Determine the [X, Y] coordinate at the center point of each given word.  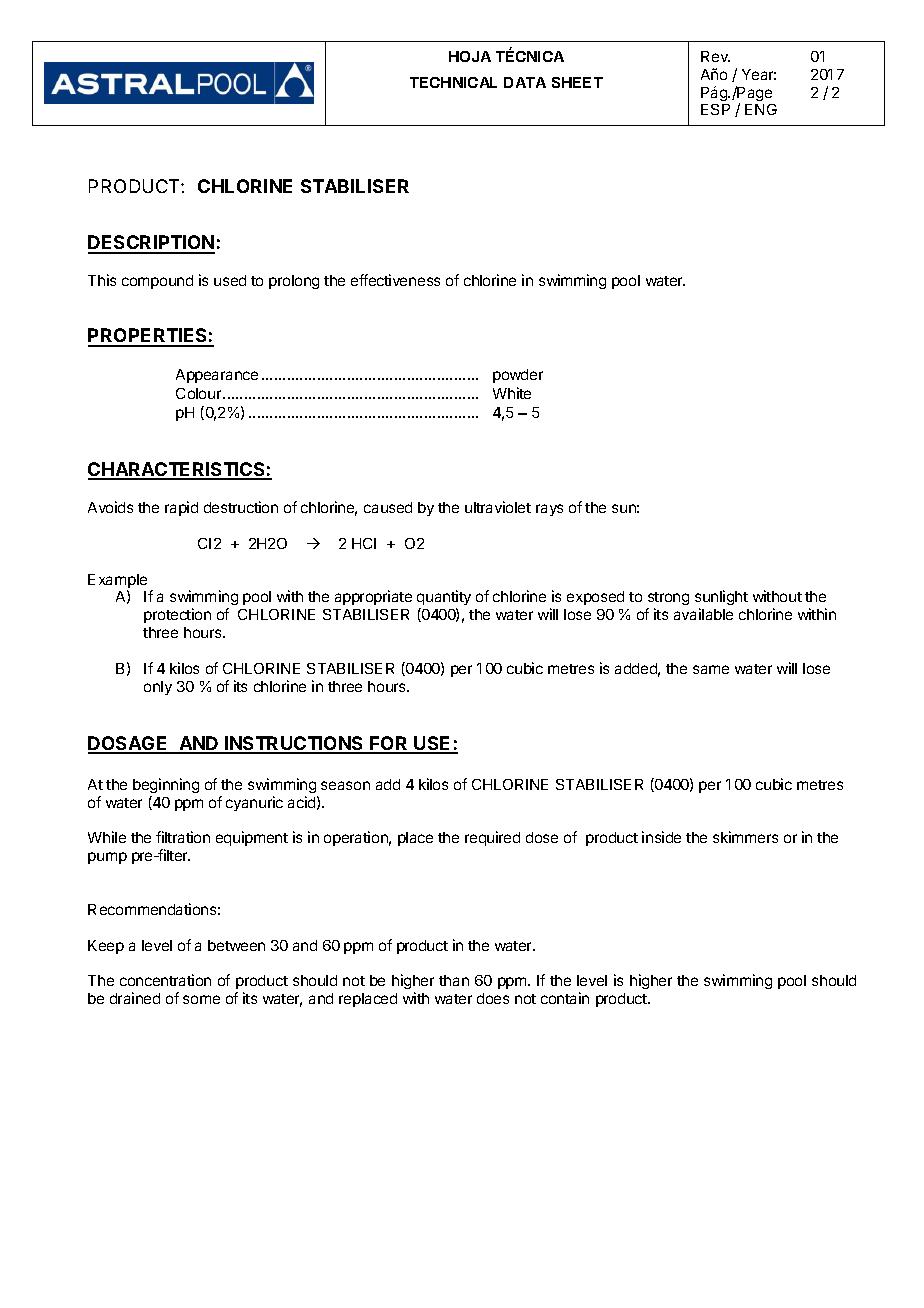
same [711, 669]
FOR [389, 744]
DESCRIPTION [151, 244]
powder [518, 376]
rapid [181, 508]
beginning [166, 785]
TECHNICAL [453, 82]
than [454, 980]
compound [157, 282]
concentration [165, 980]
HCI [364, 543]
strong [668, 600]
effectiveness [395, 280]
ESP [715, 109]
